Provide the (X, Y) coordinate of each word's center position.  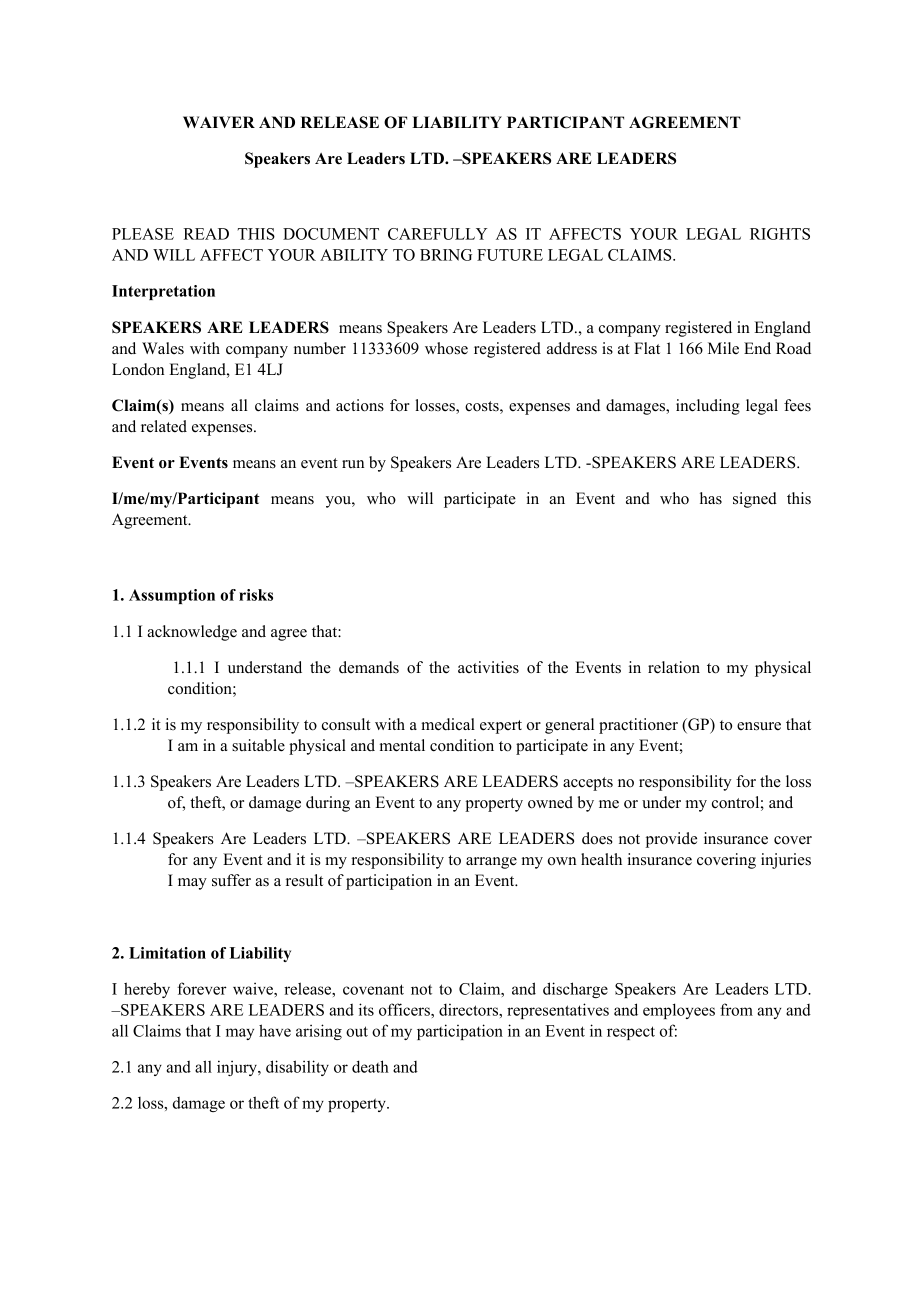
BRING (446, 255)
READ (206, 234)
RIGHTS (780, 234)
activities (488, 667)
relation (674, 667)
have (275, 1030)
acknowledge (192, 633)
